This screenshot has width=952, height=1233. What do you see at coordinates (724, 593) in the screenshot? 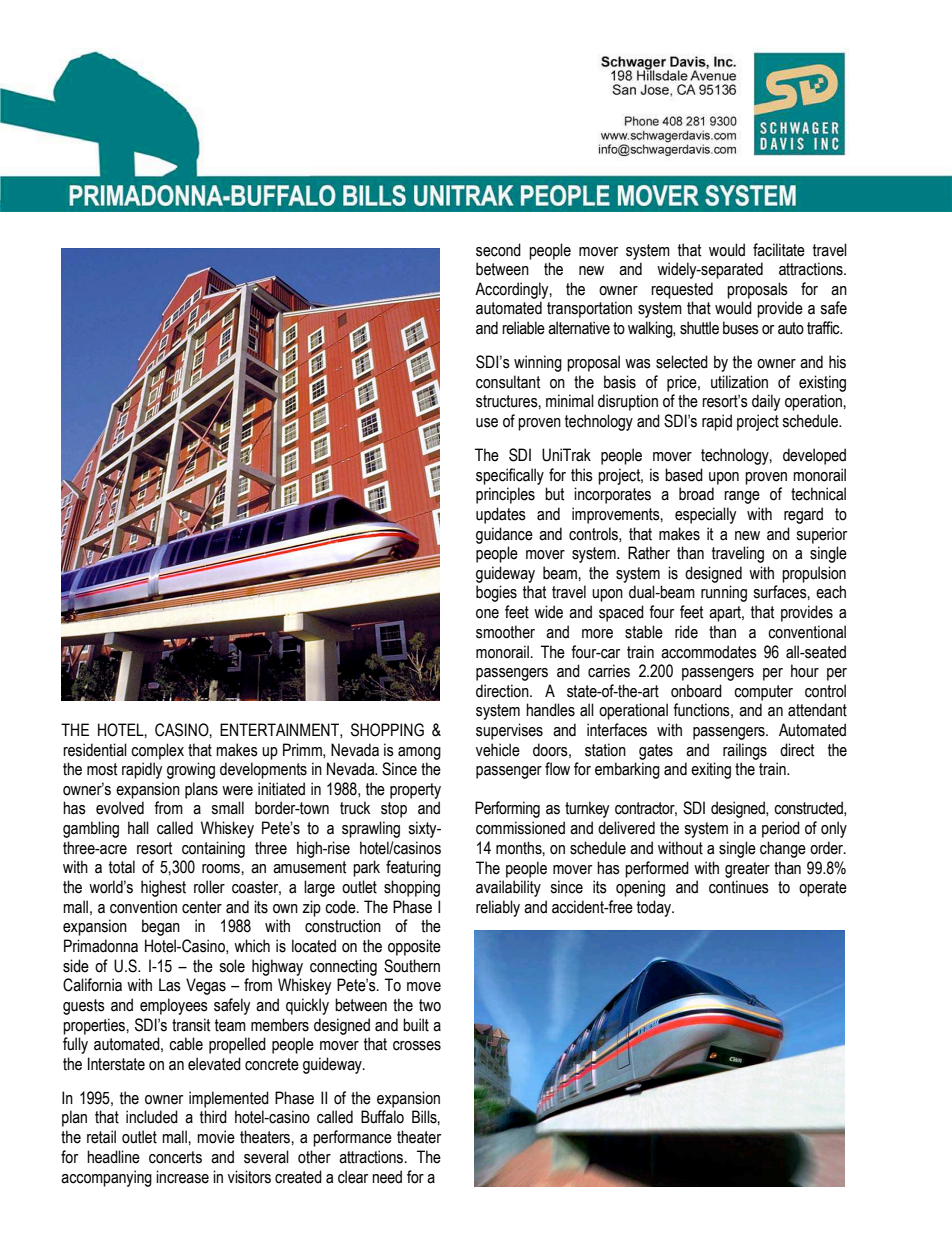
I see `running` at bounding box center [724, 593].
